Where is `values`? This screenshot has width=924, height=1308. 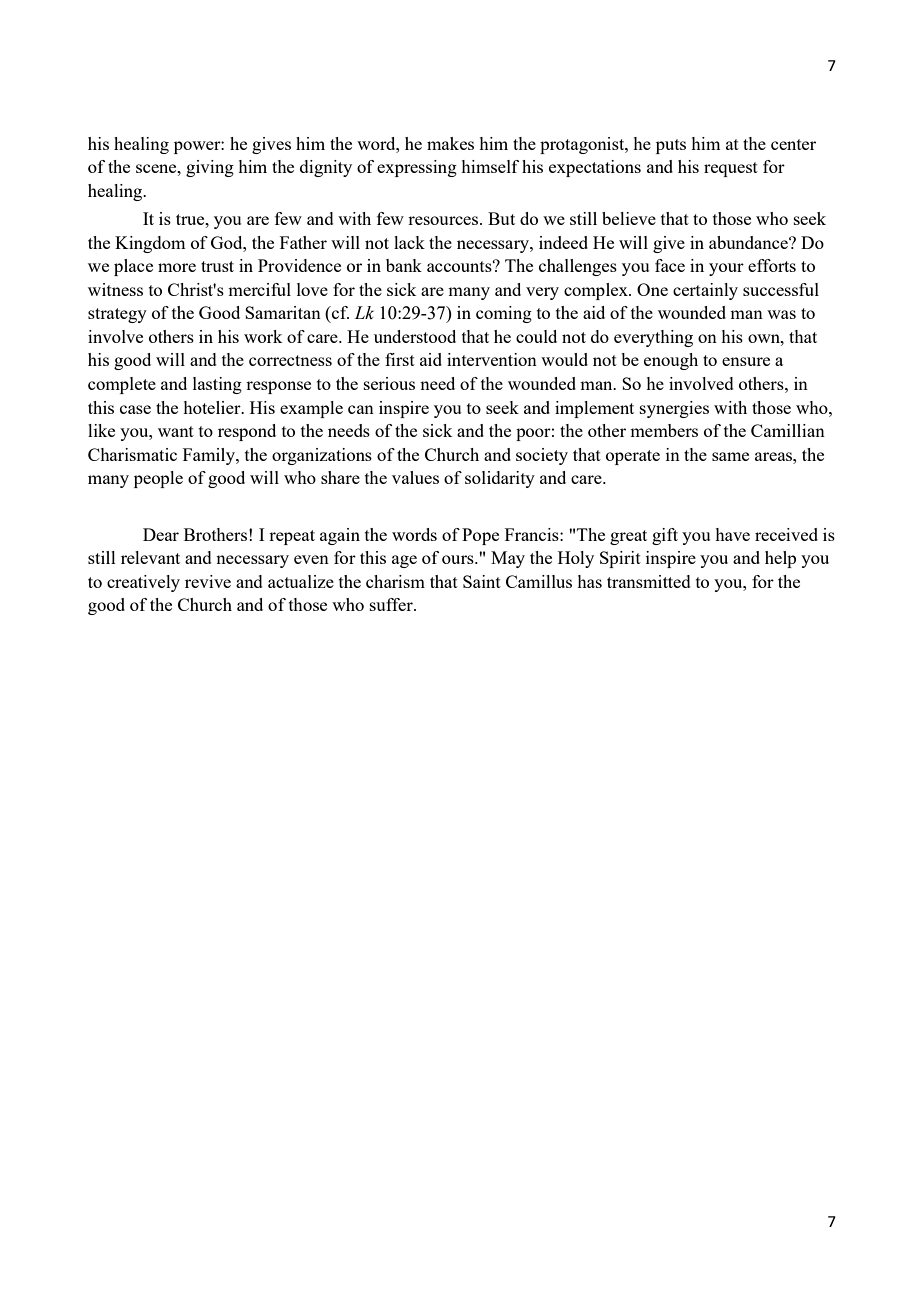 values is located at coordinates (415, 477).
